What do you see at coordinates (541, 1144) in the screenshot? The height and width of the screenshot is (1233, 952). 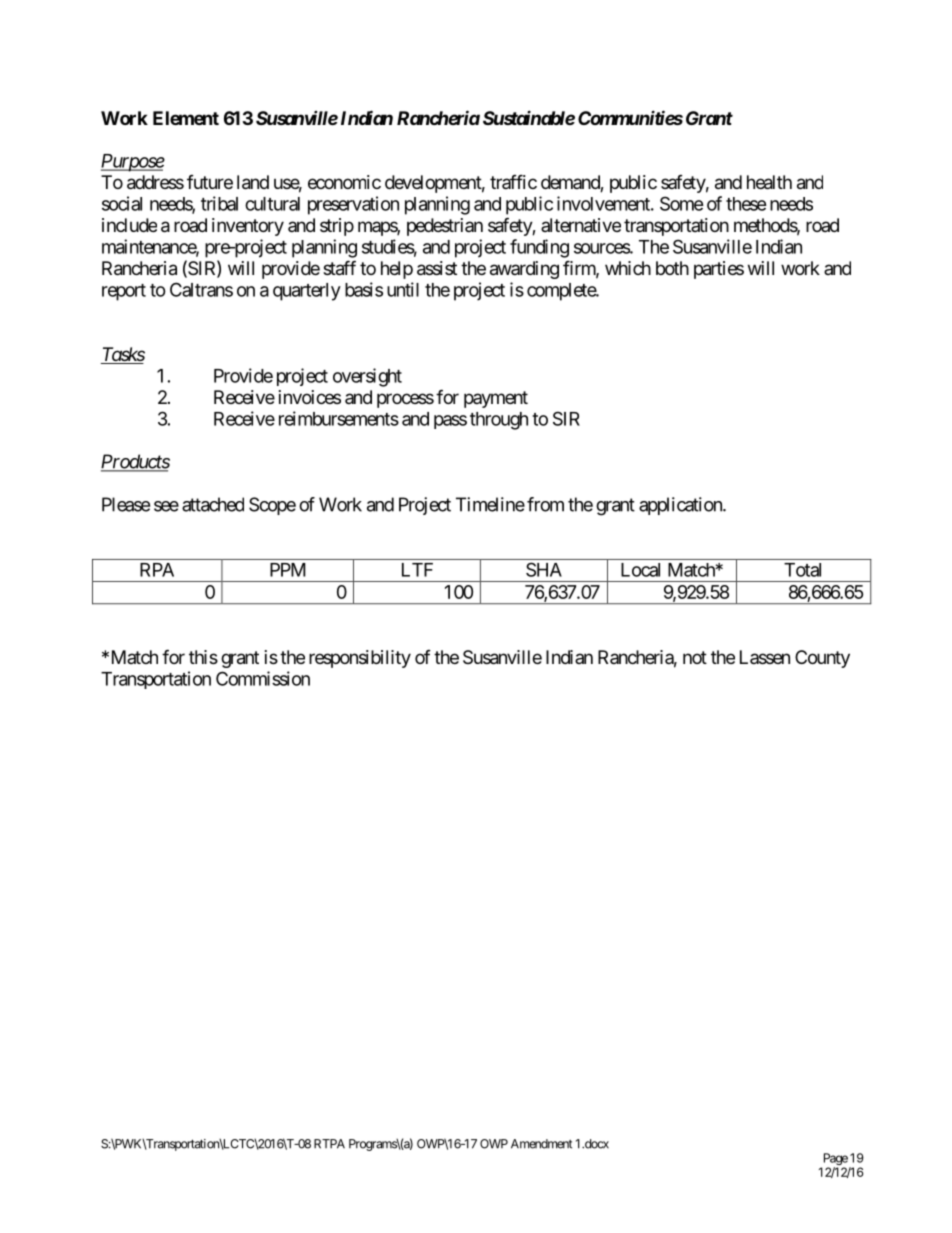 I see `Amendment` at bounding box center [541, 1144].
